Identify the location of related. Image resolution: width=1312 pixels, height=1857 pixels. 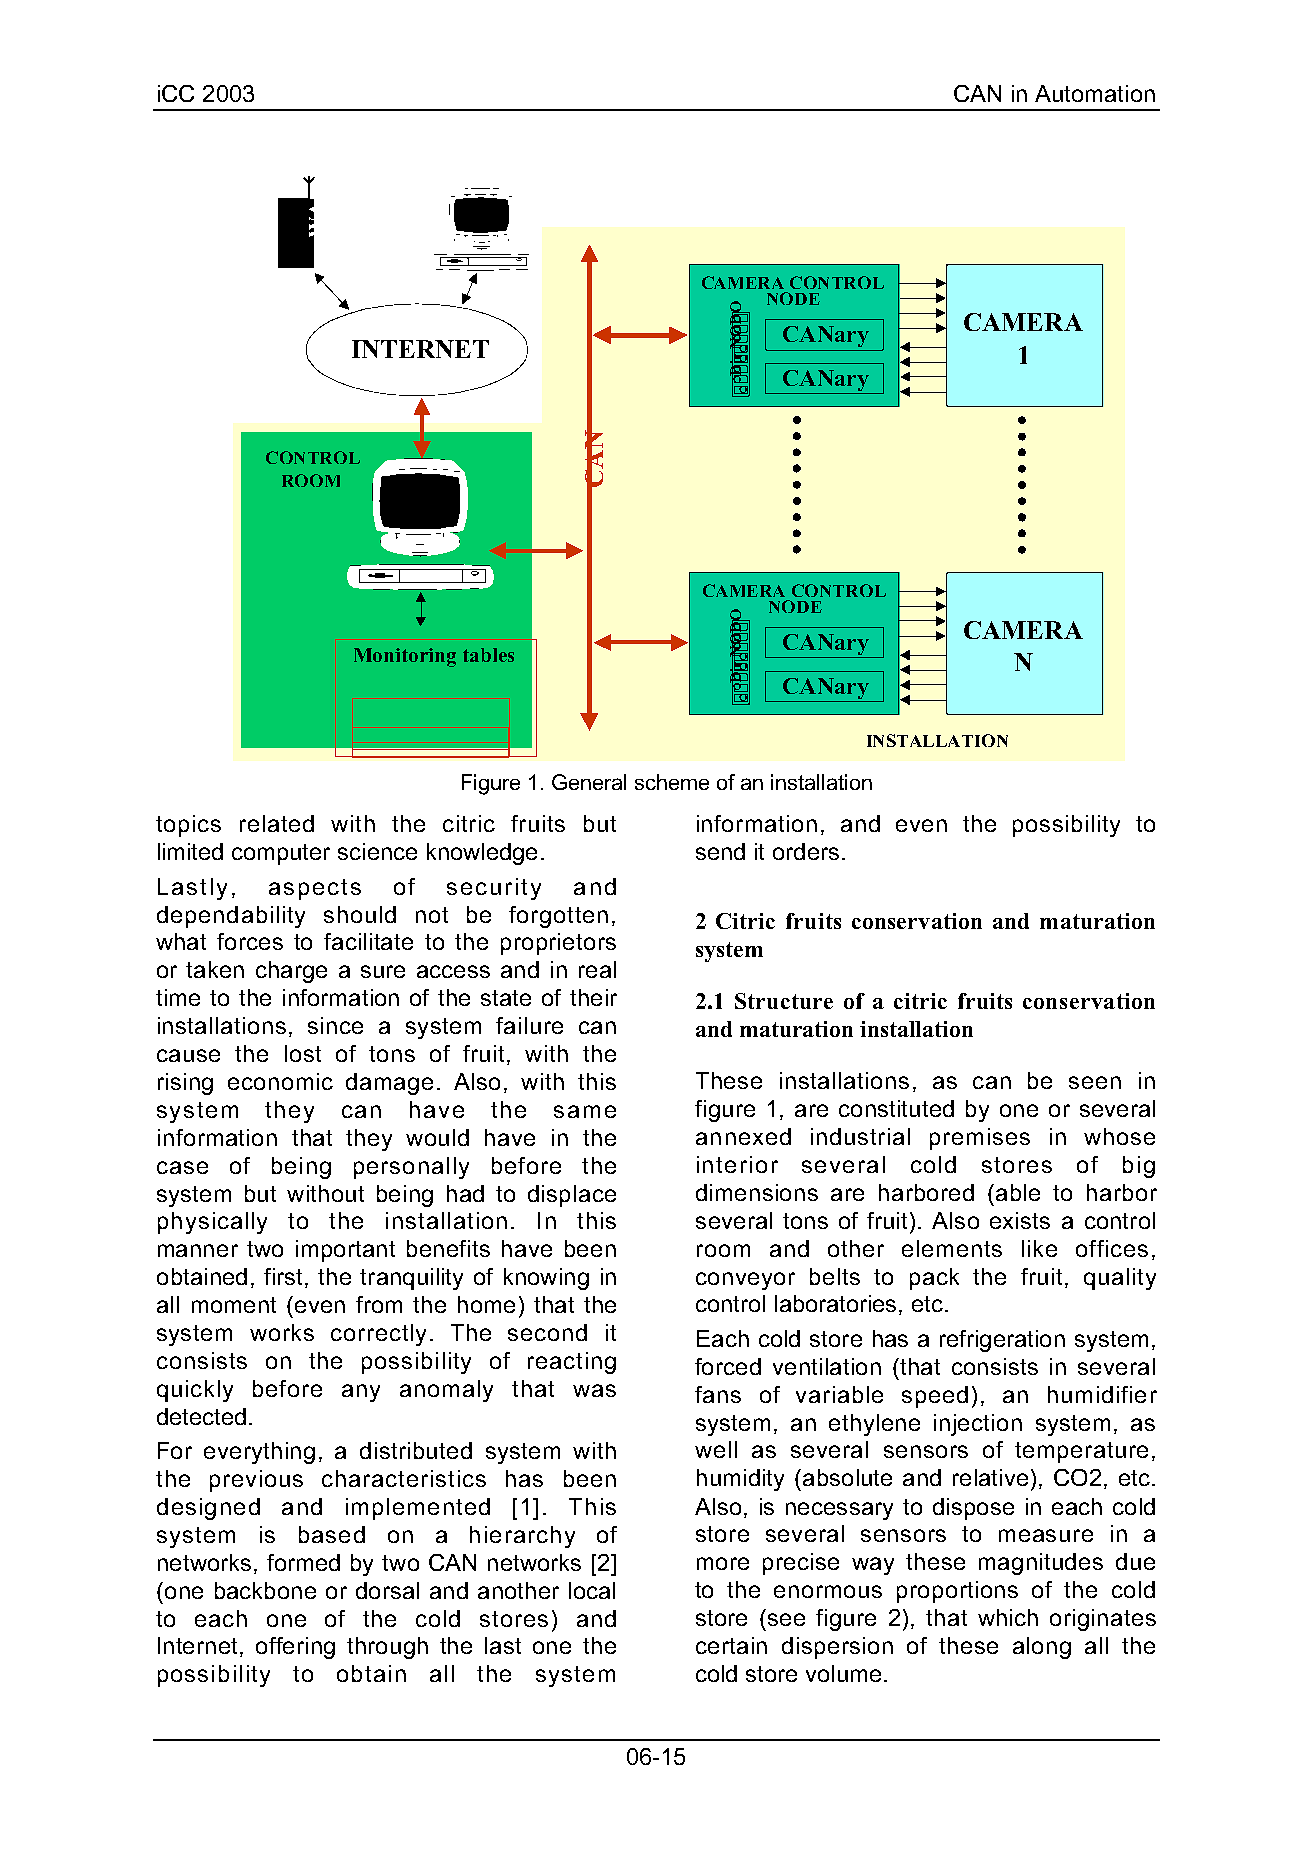
(277, 823).
